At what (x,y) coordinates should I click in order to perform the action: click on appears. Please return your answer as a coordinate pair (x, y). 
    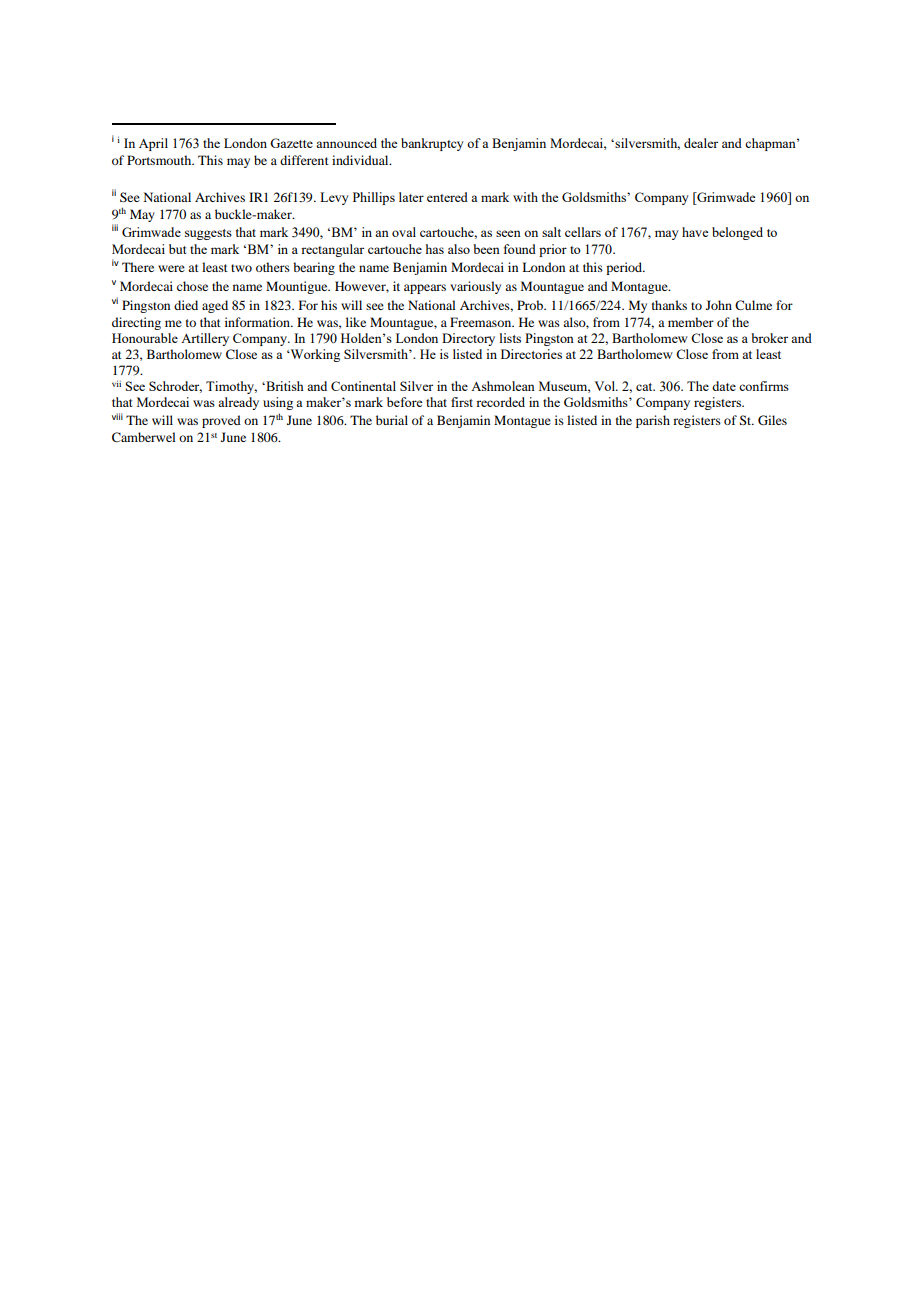
    Looking at the image, I should click on (425, 289).
